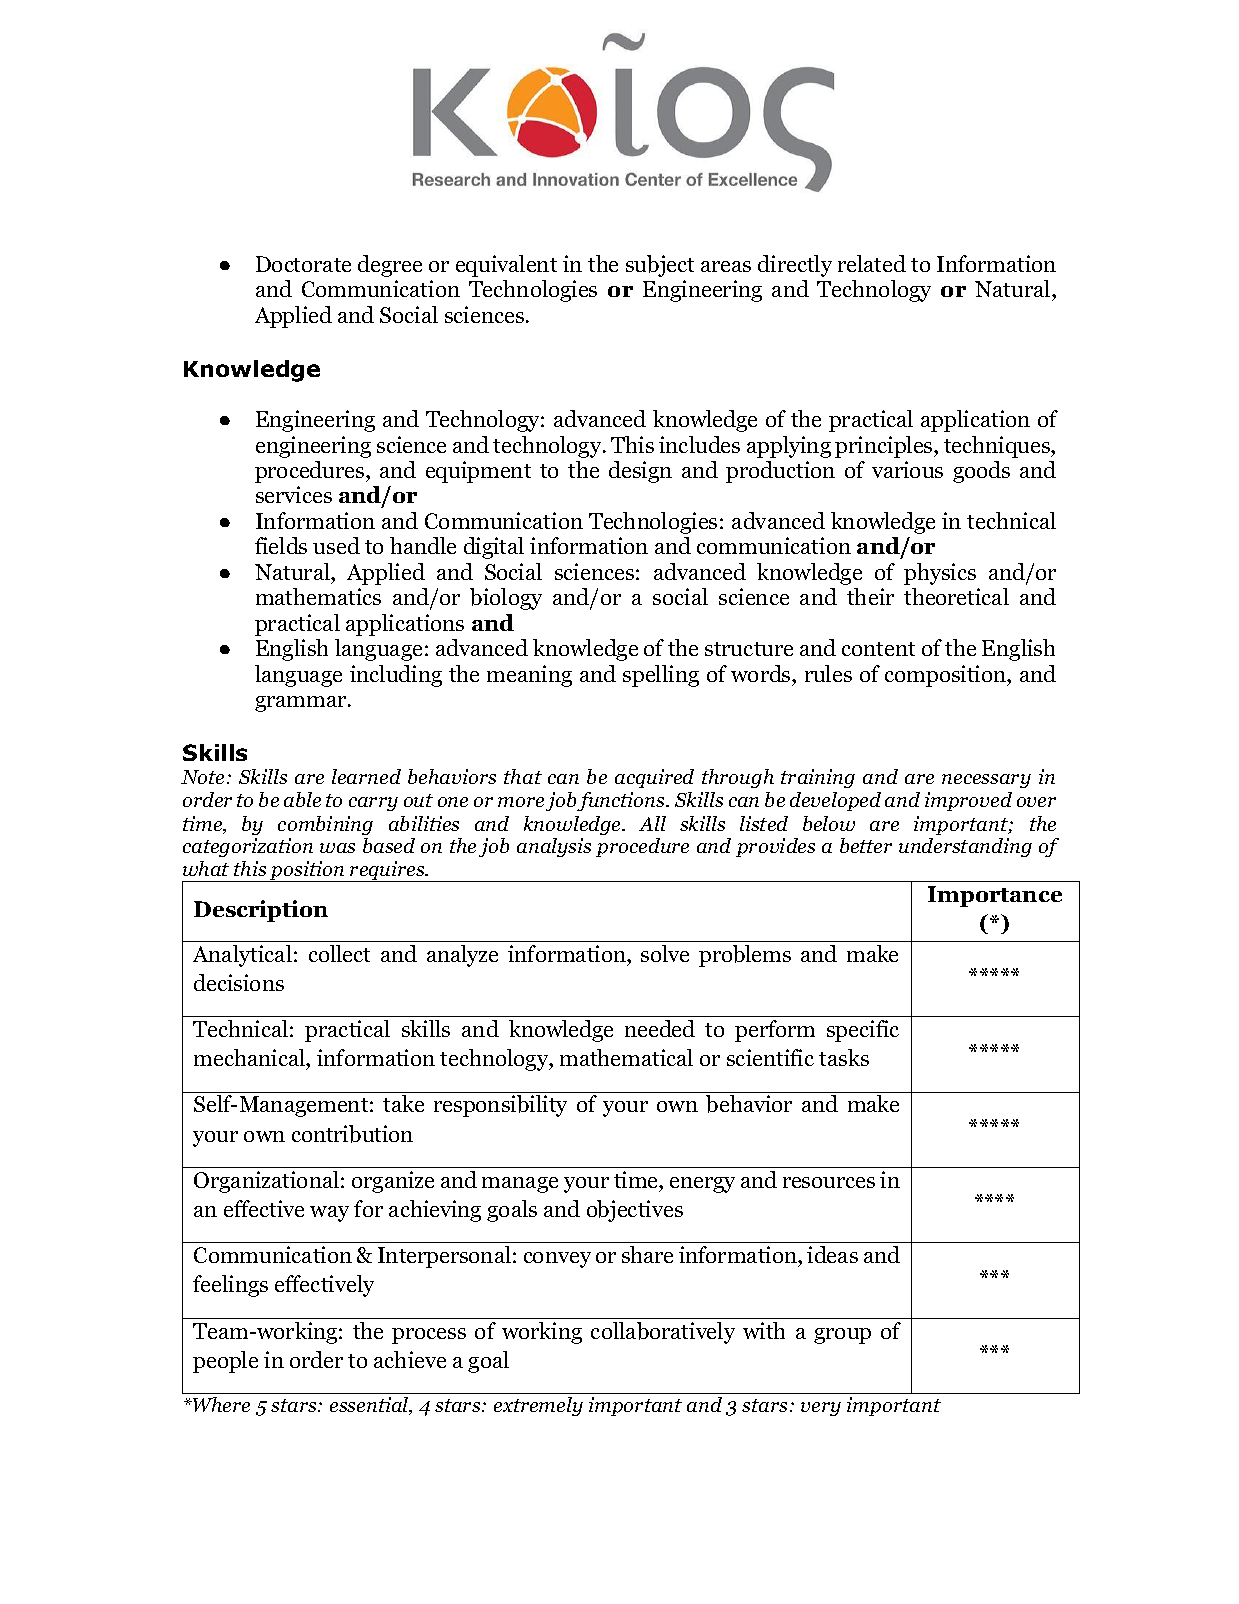  Describe the element at coordinates (225, 1362) in the screenshot. I see `people` at that location.
